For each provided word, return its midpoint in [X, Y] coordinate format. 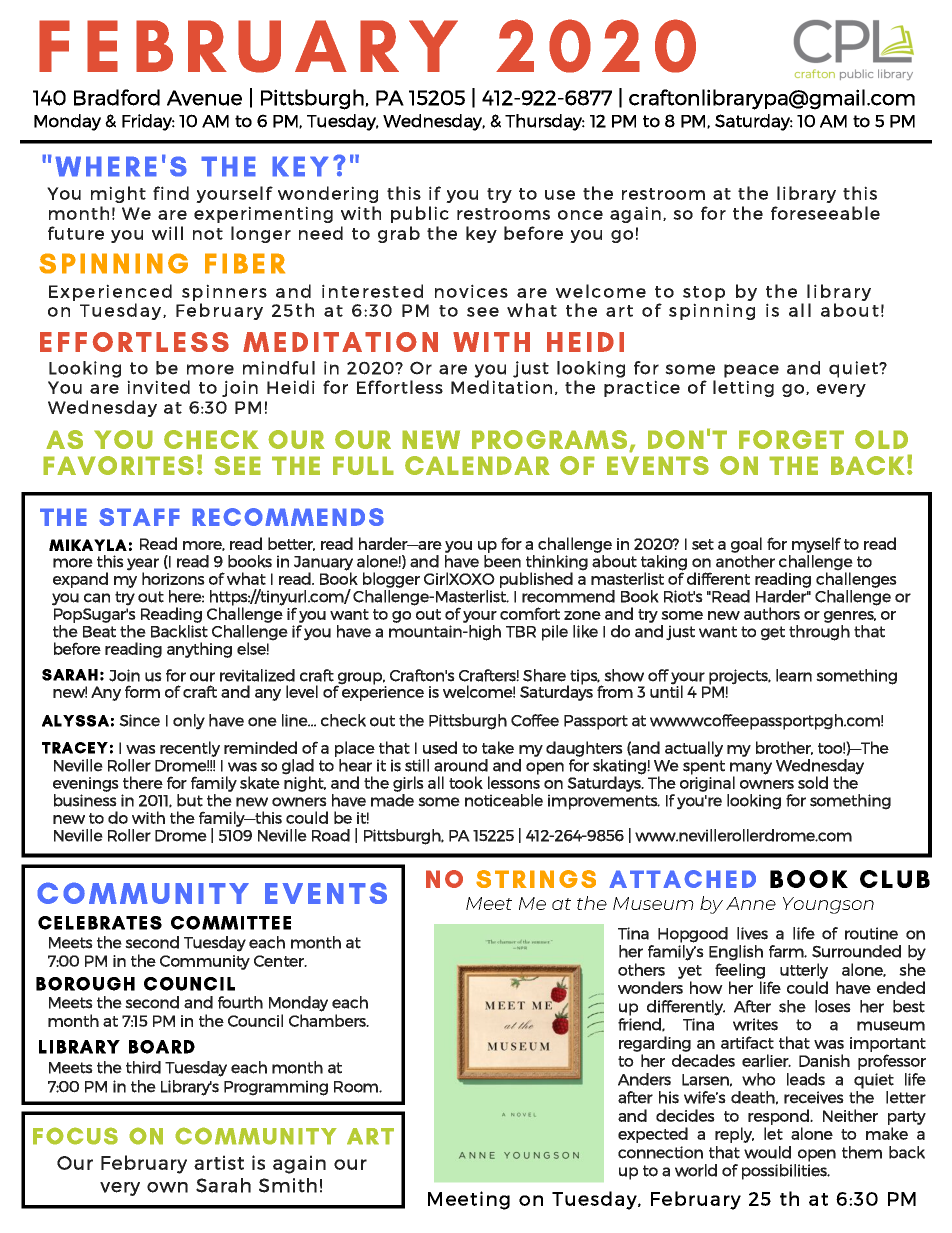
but [190, 800]
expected [653, 1135]
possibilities [785, 1172]
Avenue [204, 98]
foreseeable [825, 213]
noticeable [504, 800]
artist [219, 1162]
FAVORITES [118, 465]
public [420, 214]
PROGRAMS [549, 439]
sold [813, 782]
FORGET [791, 439]
